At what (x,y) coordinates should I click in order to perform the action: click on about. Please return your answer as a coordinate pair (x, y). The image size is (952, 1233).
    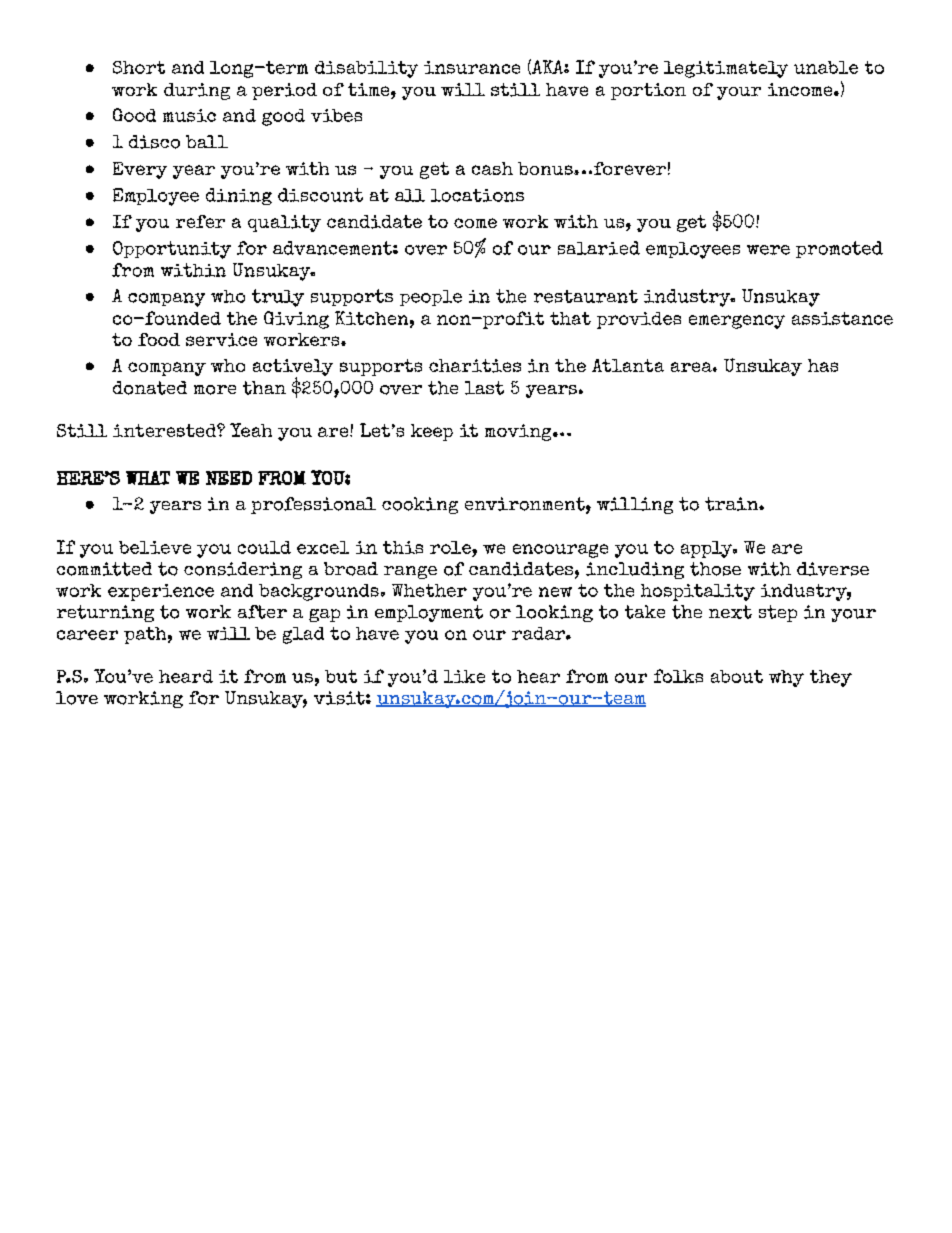
    Looking at the image, I should click on (737, 676).
